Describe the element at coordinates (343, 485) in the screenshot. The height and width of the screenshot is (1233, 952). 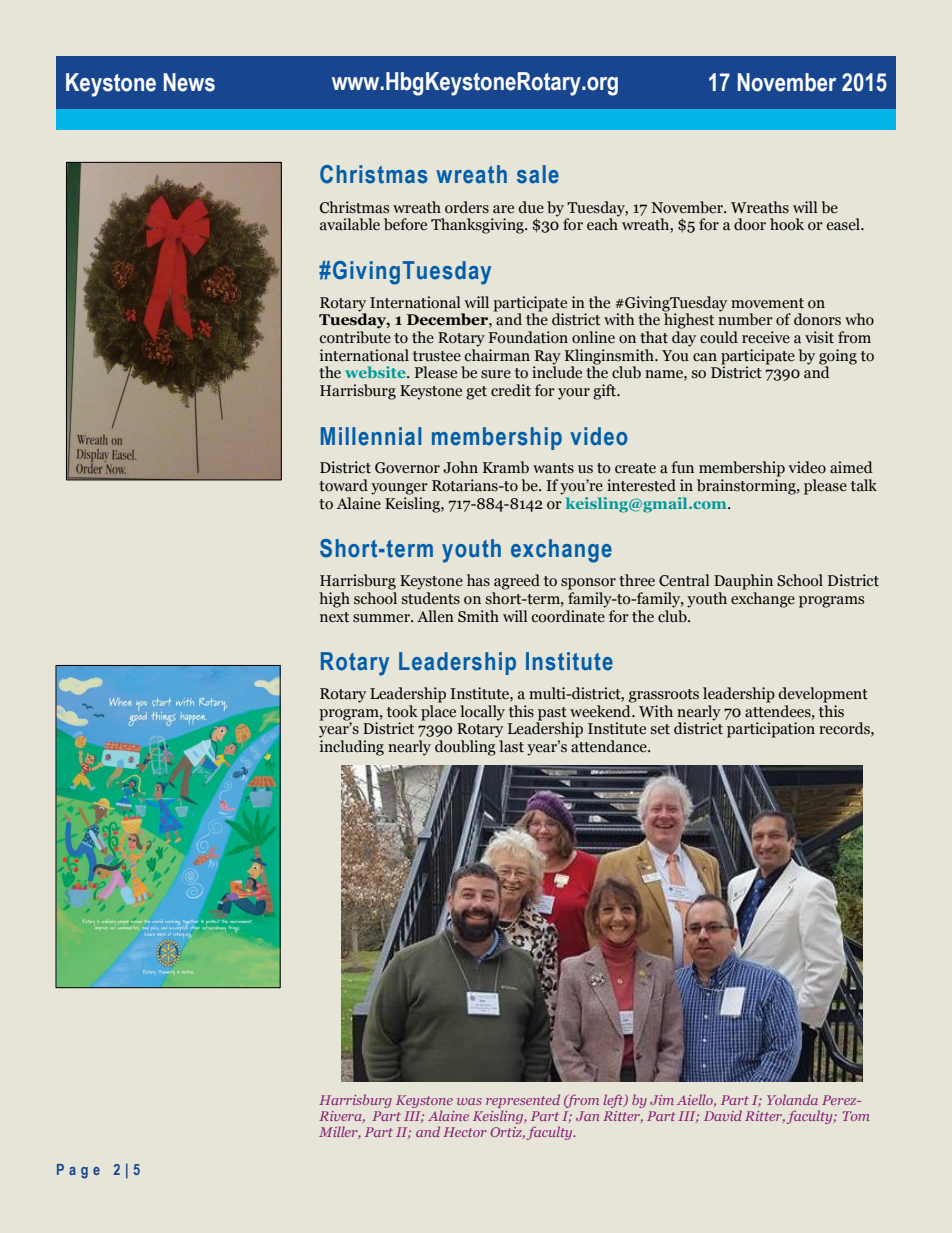
I see `toward` at that location.
